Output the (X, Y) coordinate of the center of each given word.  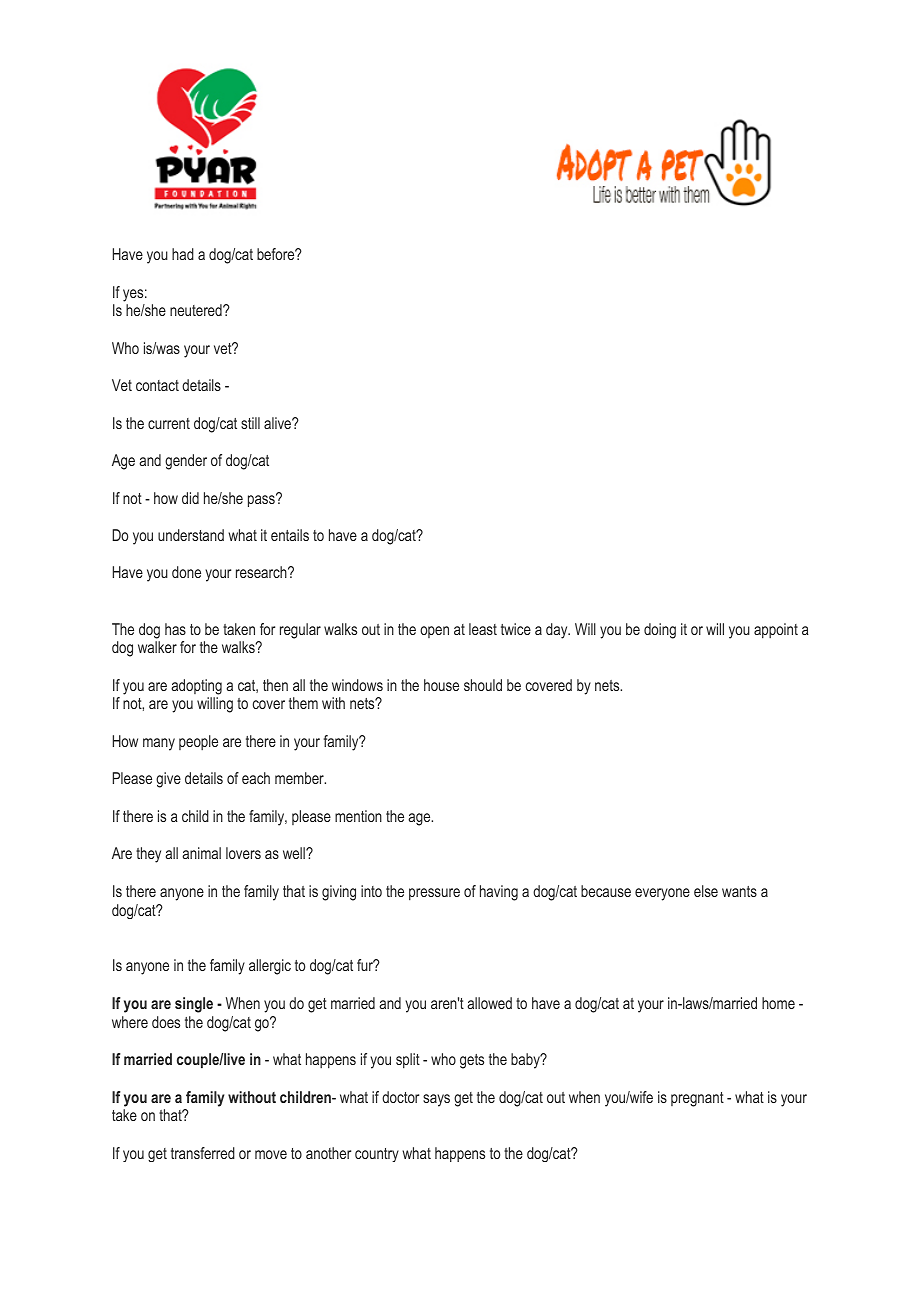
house (441, 685)
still (250, 423)
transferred (203, 1153)
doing (660, 631)
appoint (776, 631)
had (183, 254)
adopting (196, 687)
